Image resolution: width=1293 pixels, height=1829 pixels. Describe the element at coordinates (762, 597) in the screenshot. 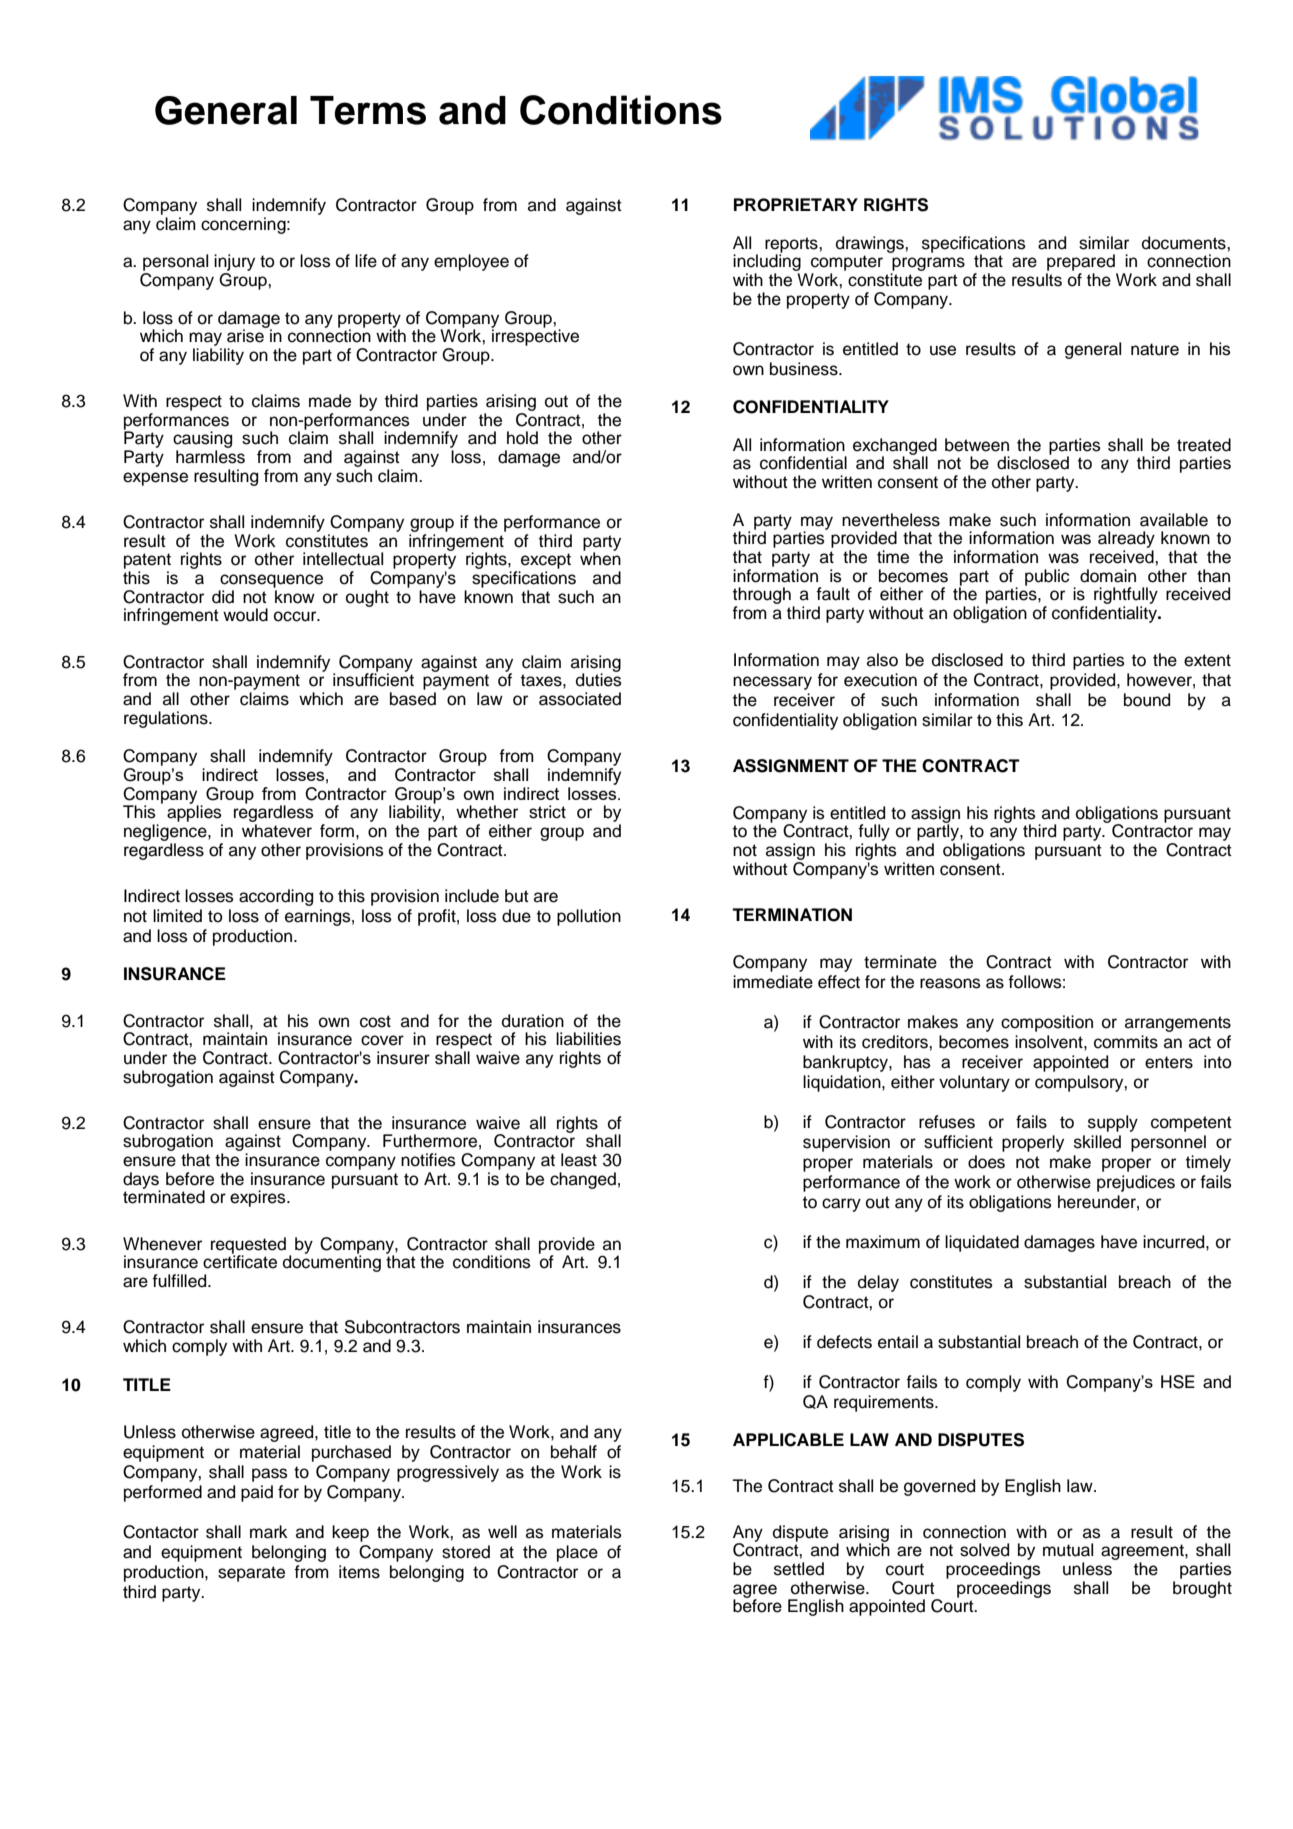

I see `through` at that location.
